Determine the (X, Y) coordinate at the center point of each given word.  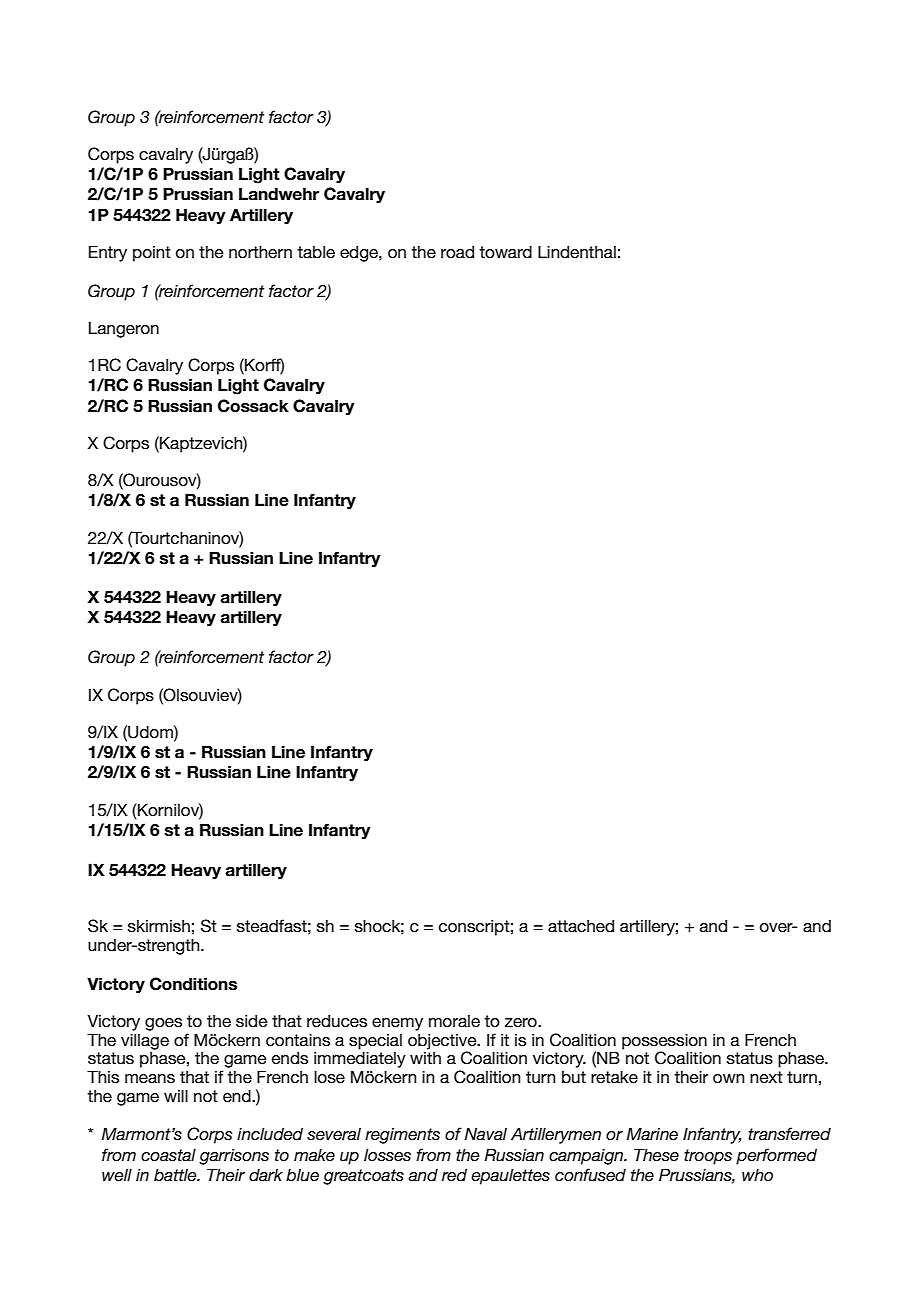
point (152, 254)
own (729, 1078)
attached (581, 925)
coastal (168, 1155)
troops (708, 1157)
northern (260, 251)
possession (664, 1041)
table (316, 251)
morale (454, 1021)
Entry (108, 253)
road (457, 251)
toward (505, 251)
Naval (485, 1133)
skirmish (159, 926)
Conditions (193, 984)
